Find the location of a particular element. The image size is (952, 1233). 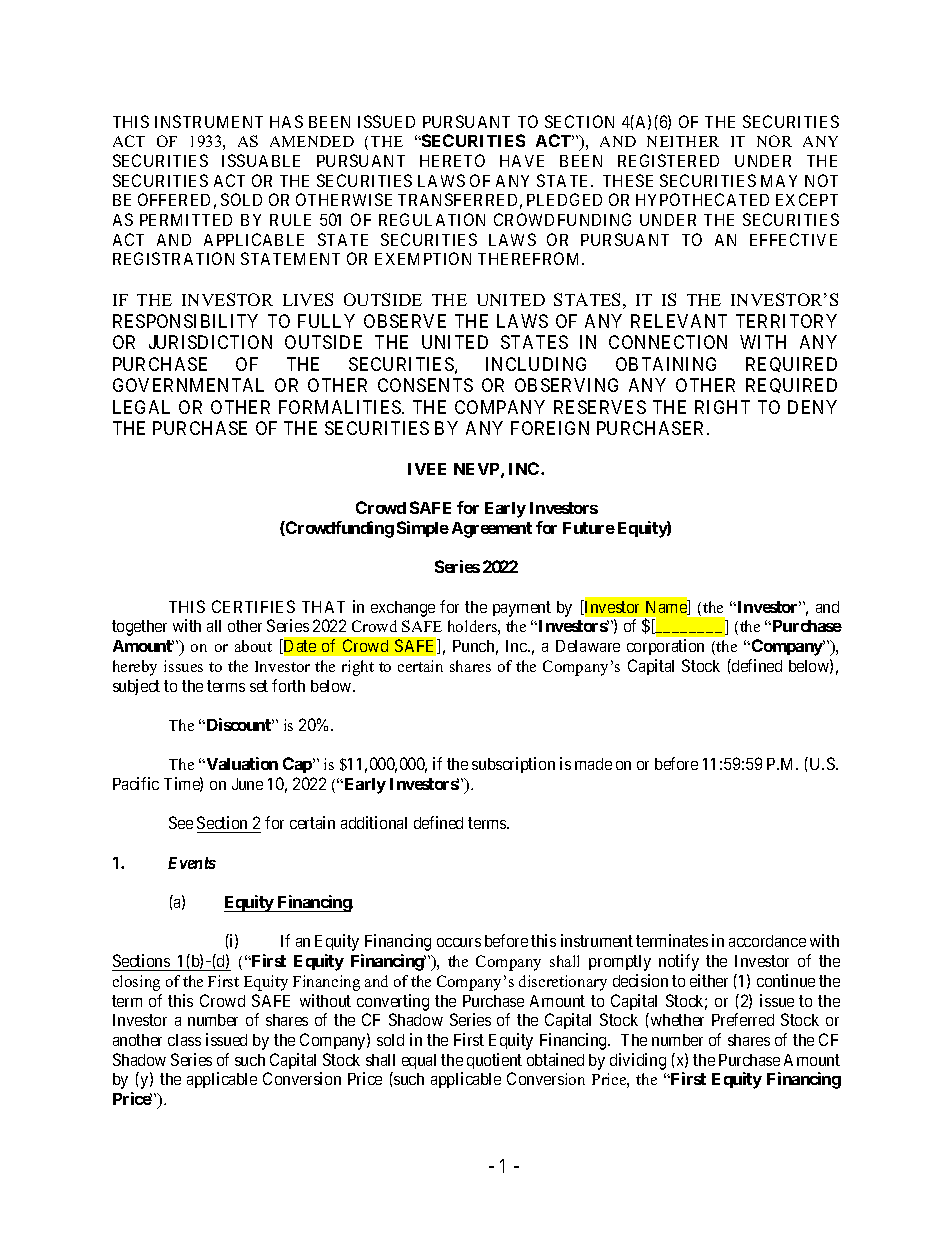

CONSENTS is located at coordinates (425, 385).
